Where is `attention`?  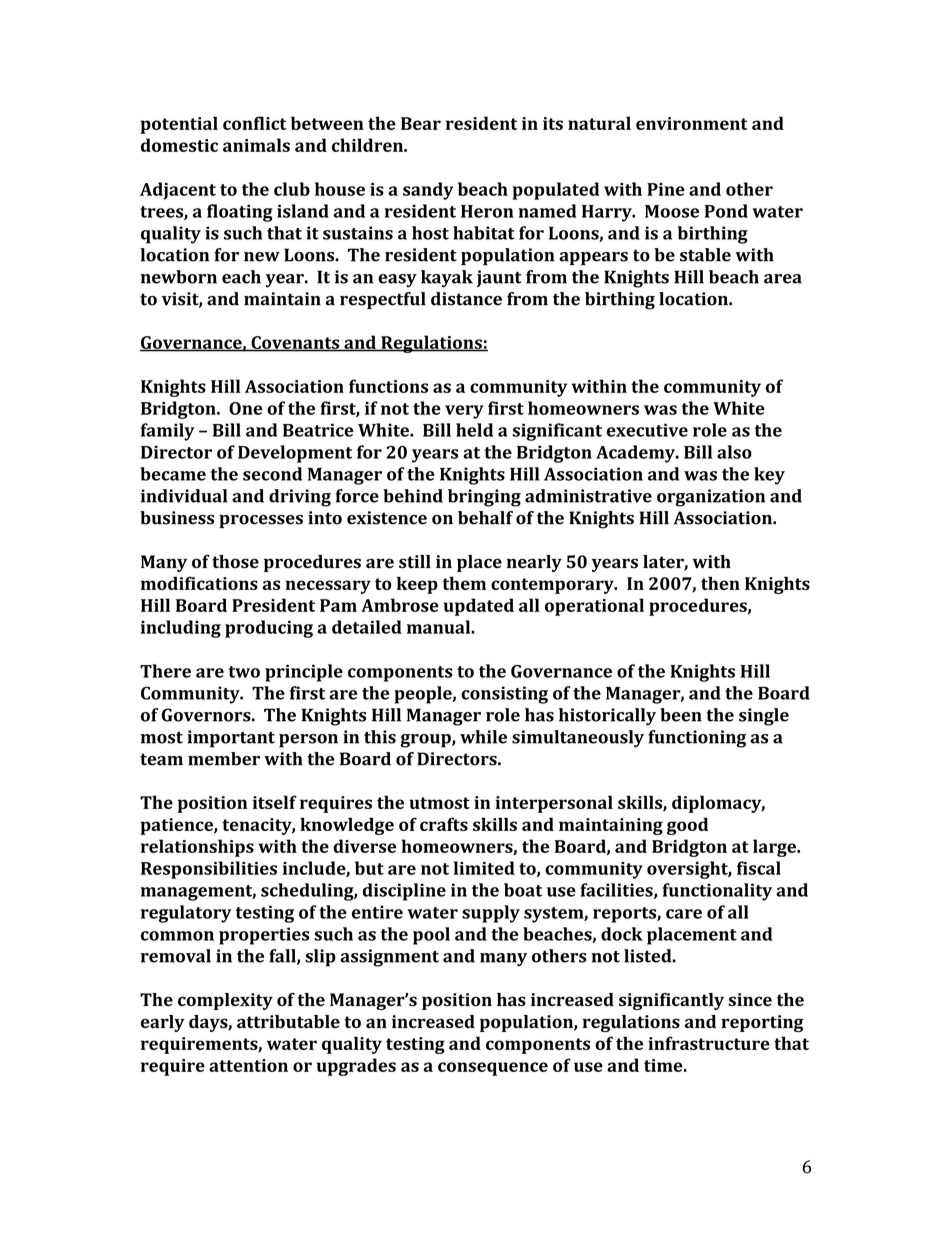
attention is located at coordinates (248, 1065).
